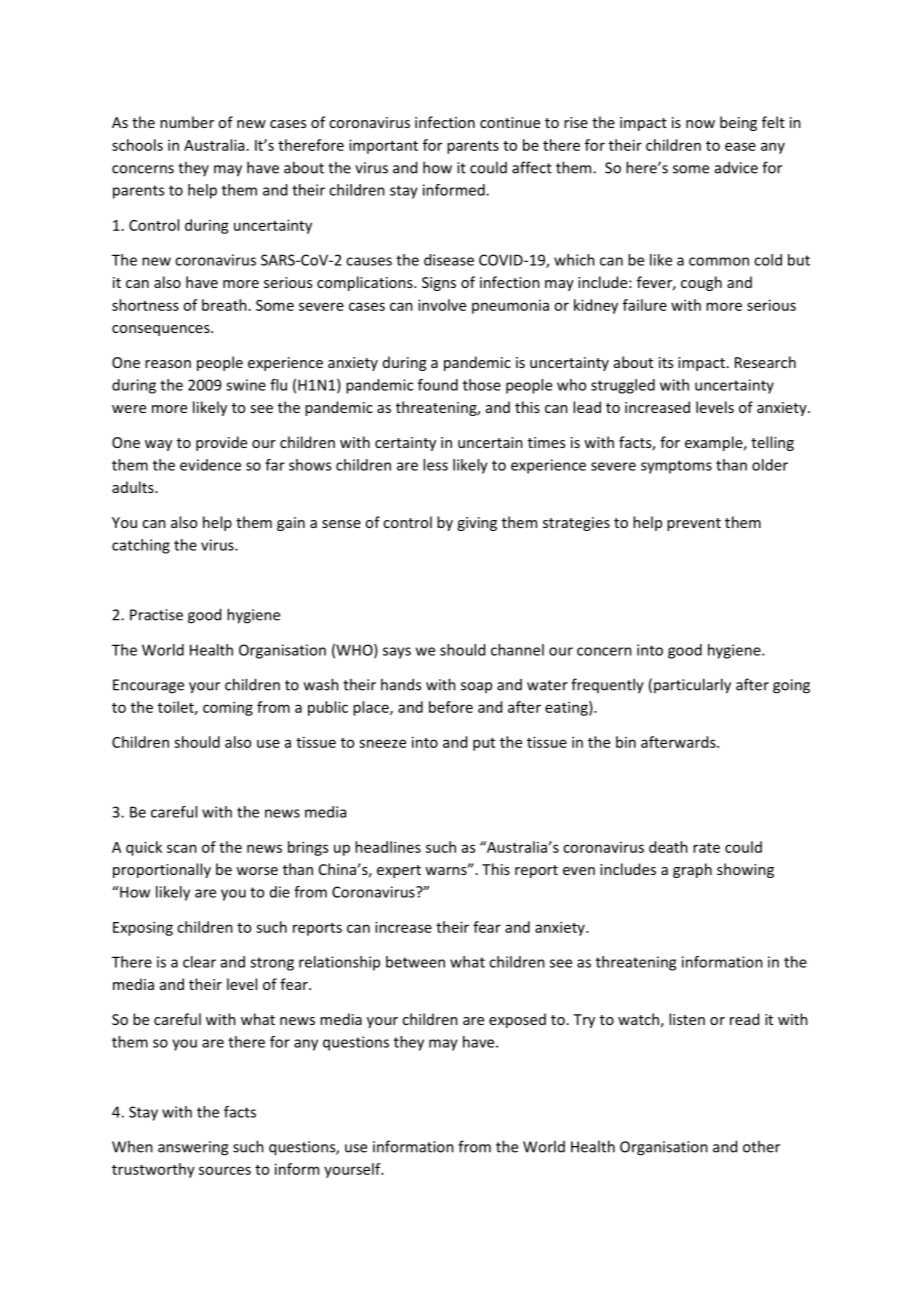 The height and width of the screenshot is (1308, 924). What do you see at coordinates (187, 122) in the screenshot?
I see `number` at bounding box center [187, 122].
